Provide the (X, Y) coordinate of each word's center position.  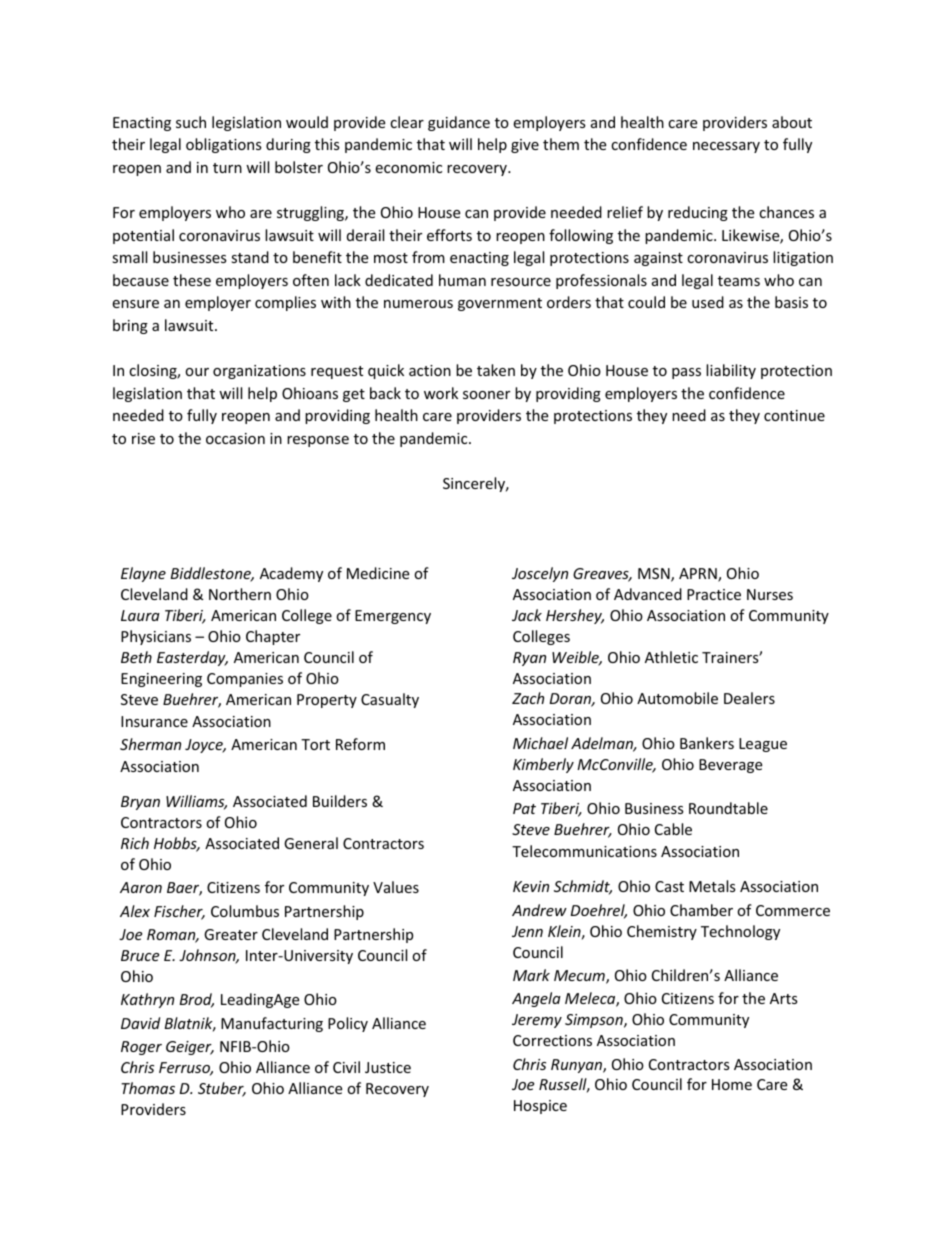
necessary (726, 147)
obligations (224, 145)
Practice (714, 594)
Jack (527, 615)
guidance (459, 123)
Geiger (190, 1048)
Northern (240, 594)
